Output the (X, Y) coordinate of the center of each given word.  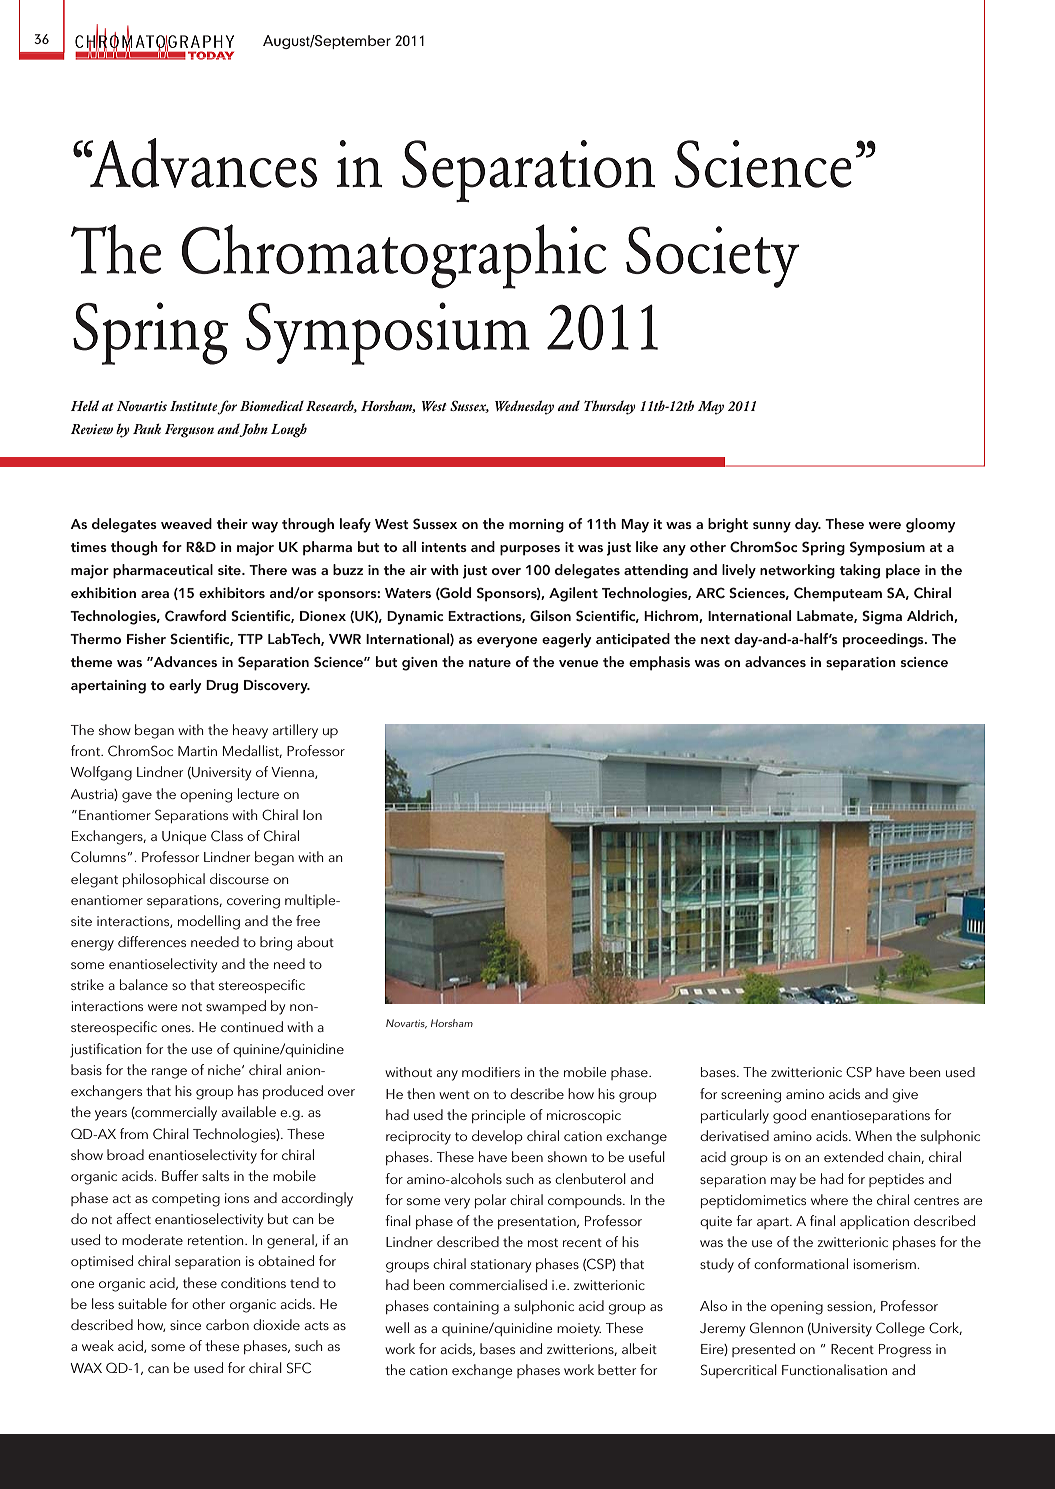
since (185, 1325)
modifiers (491, 1072)
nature (490, 662)
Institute (194, 407)
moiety (579, 1330)
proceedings (884, 640)
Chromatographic (394, 256)
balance (144, 984)
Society (712, 257)
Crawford (195, 616)
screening (751, 1096)
